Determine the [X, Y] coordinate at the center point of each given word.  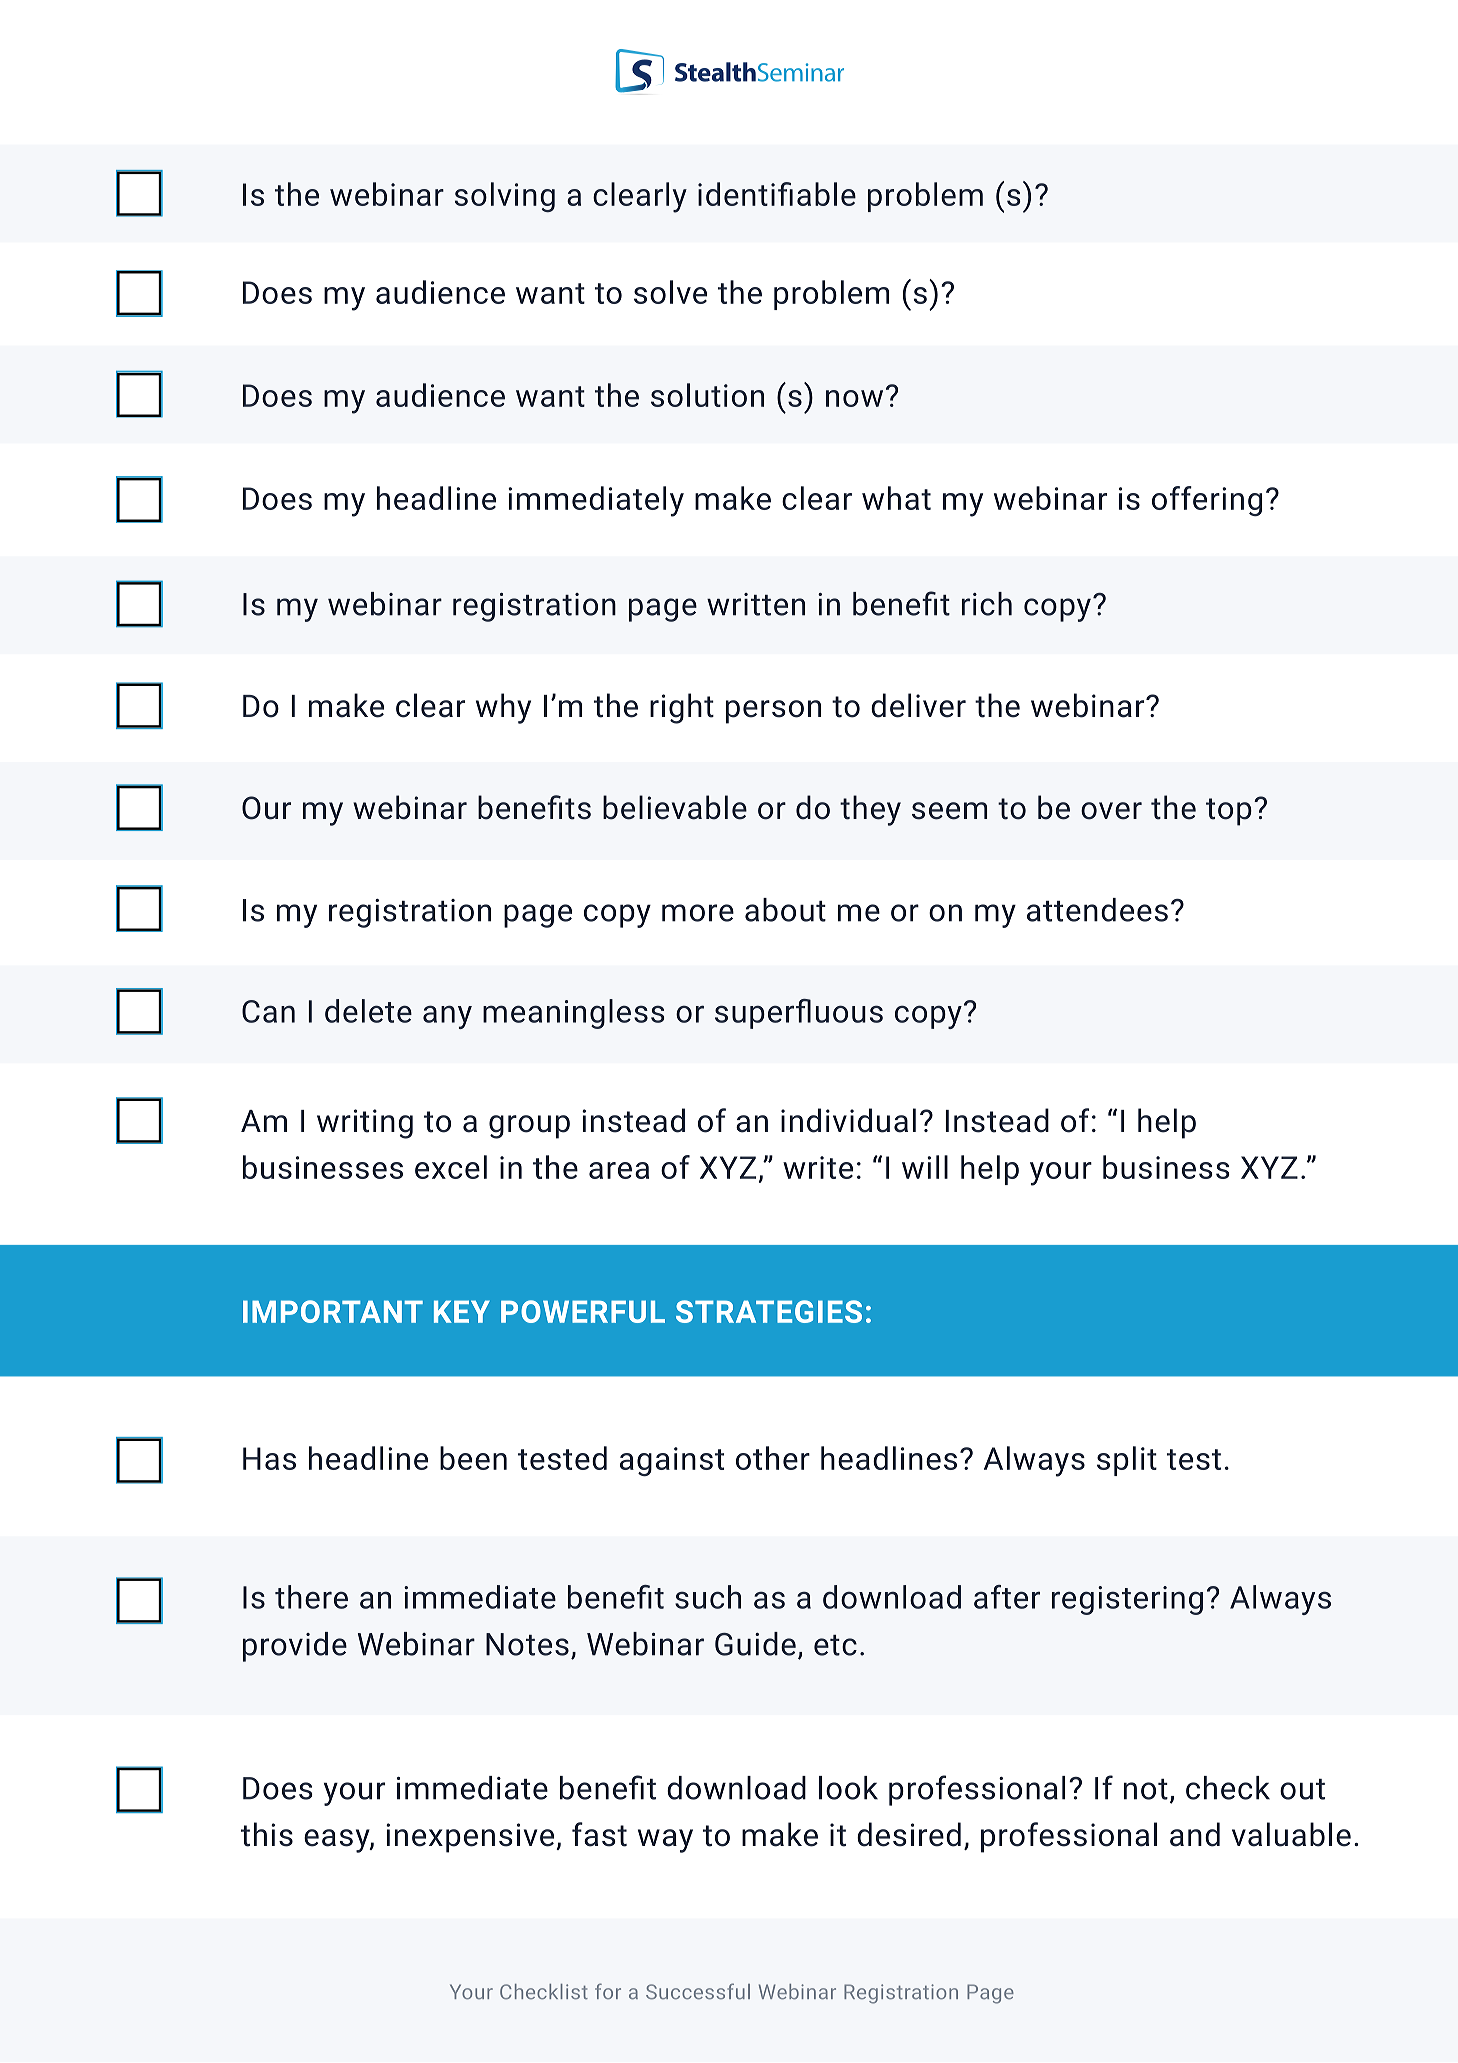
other [773, 1458]
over [1111, 811]
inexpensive [471, 1838]
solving [505, 197]
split [1127, 1461]
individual [848, 1120]
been [473, 1458]
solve [670, 292]
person [773, 712]
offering [1207, 501]
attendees [1097, 910]
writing [365, 1124]
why [503, 708]
